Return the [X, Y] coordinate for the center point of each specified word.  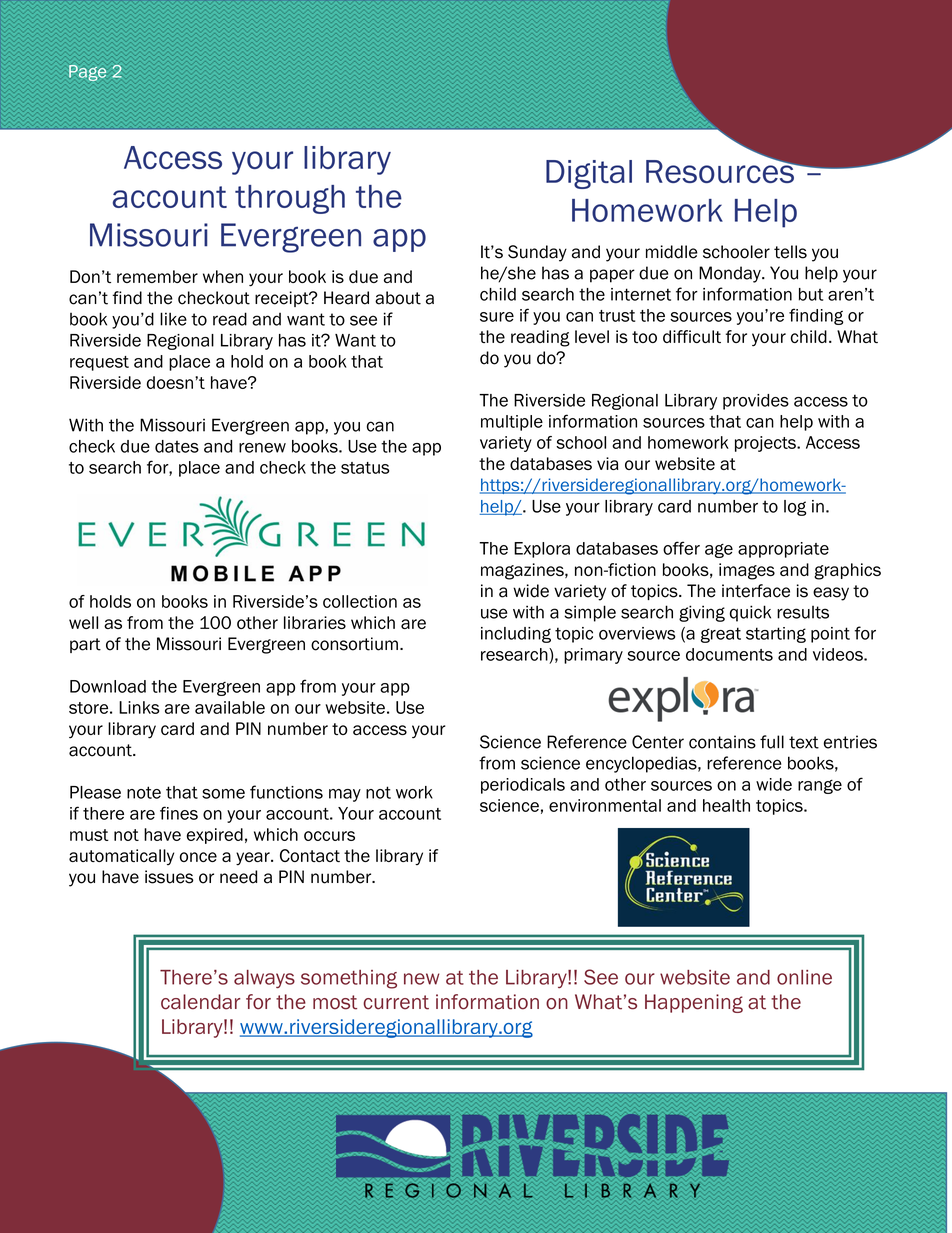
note [144, 792]
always [264, 979]
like [173, 319]
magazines [523, 571]
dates [177, 446]
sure [497, 317]
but [811, 294]
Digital [589, 174]
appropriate [783, 550]
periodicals [523, 786]
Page [87, 73]
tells [790, 252]
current [396, 1002]
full [772, 742]
